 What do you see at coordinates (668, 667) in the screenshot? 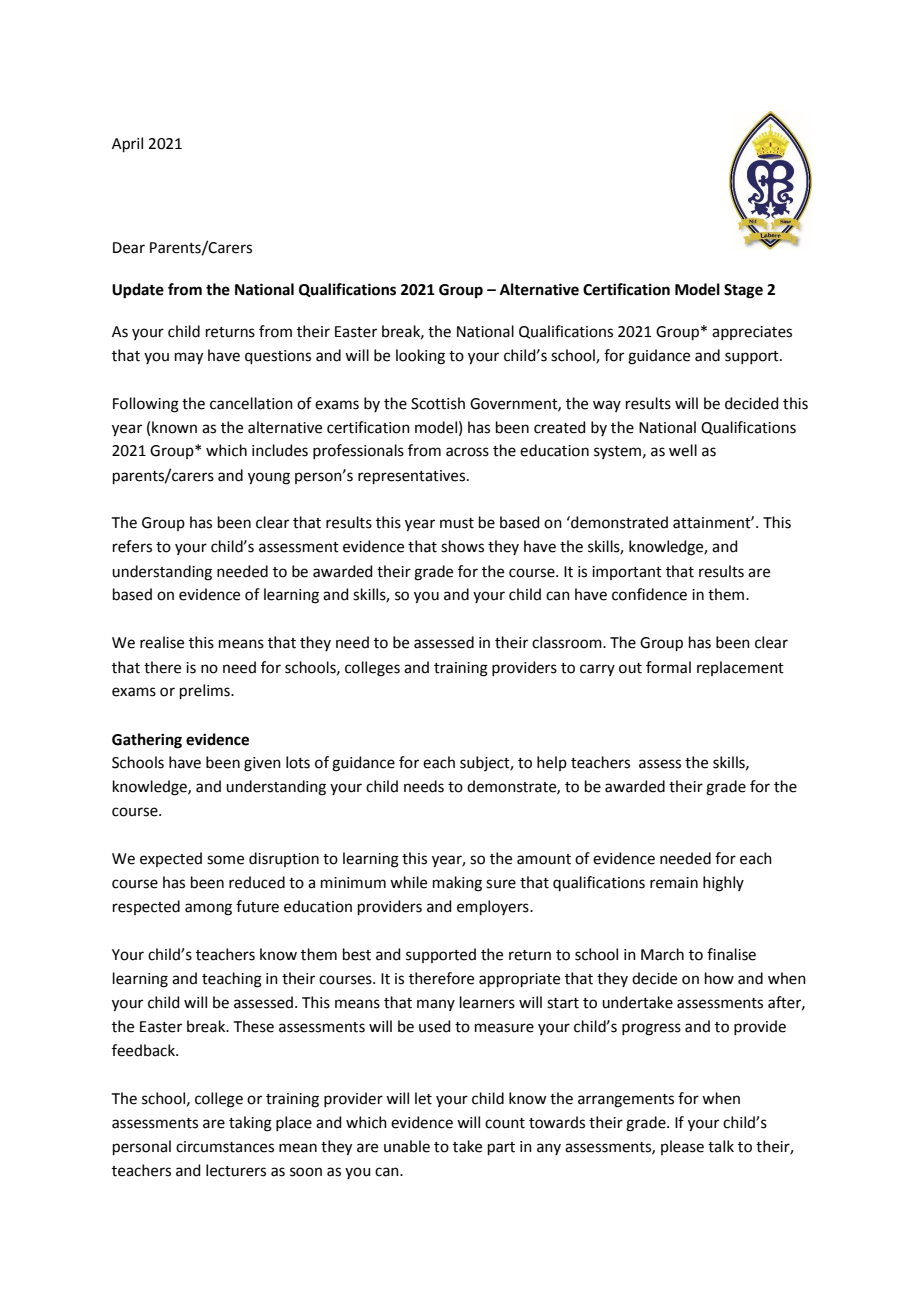
I see `formal` at bounding box center [668, 667].
